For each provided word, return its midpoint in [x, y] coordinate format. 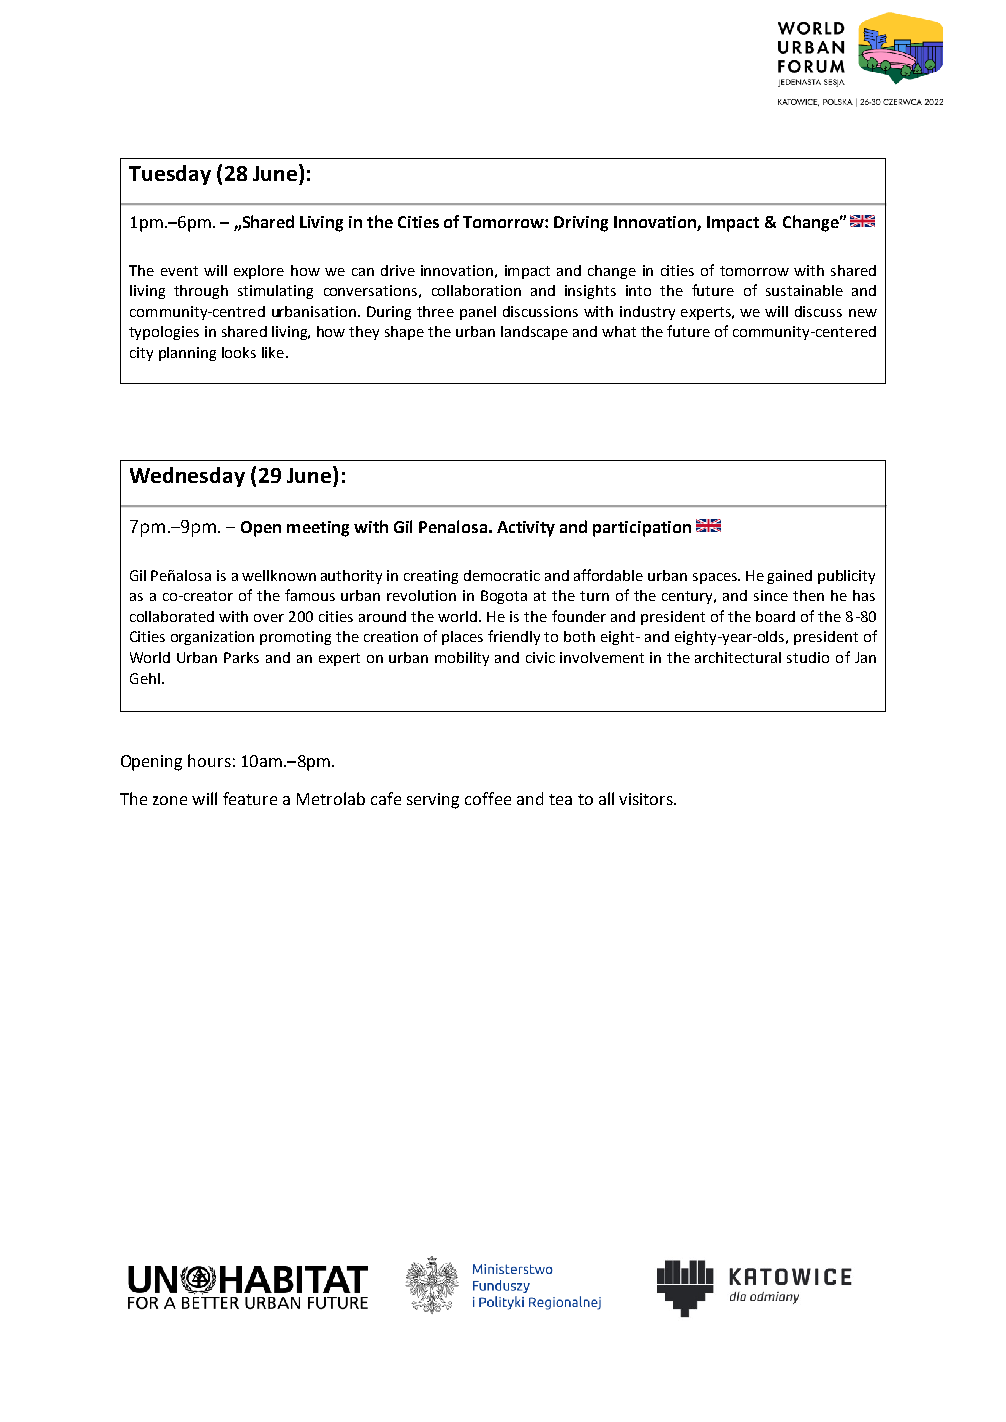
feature [250, 798]
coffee [488, 798]
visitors [647, 799]
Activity [526, 529]
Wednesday [187, 477]
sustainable [804, 290]
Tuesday [170, 175]
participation [642, 529]
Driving [581, 224]
